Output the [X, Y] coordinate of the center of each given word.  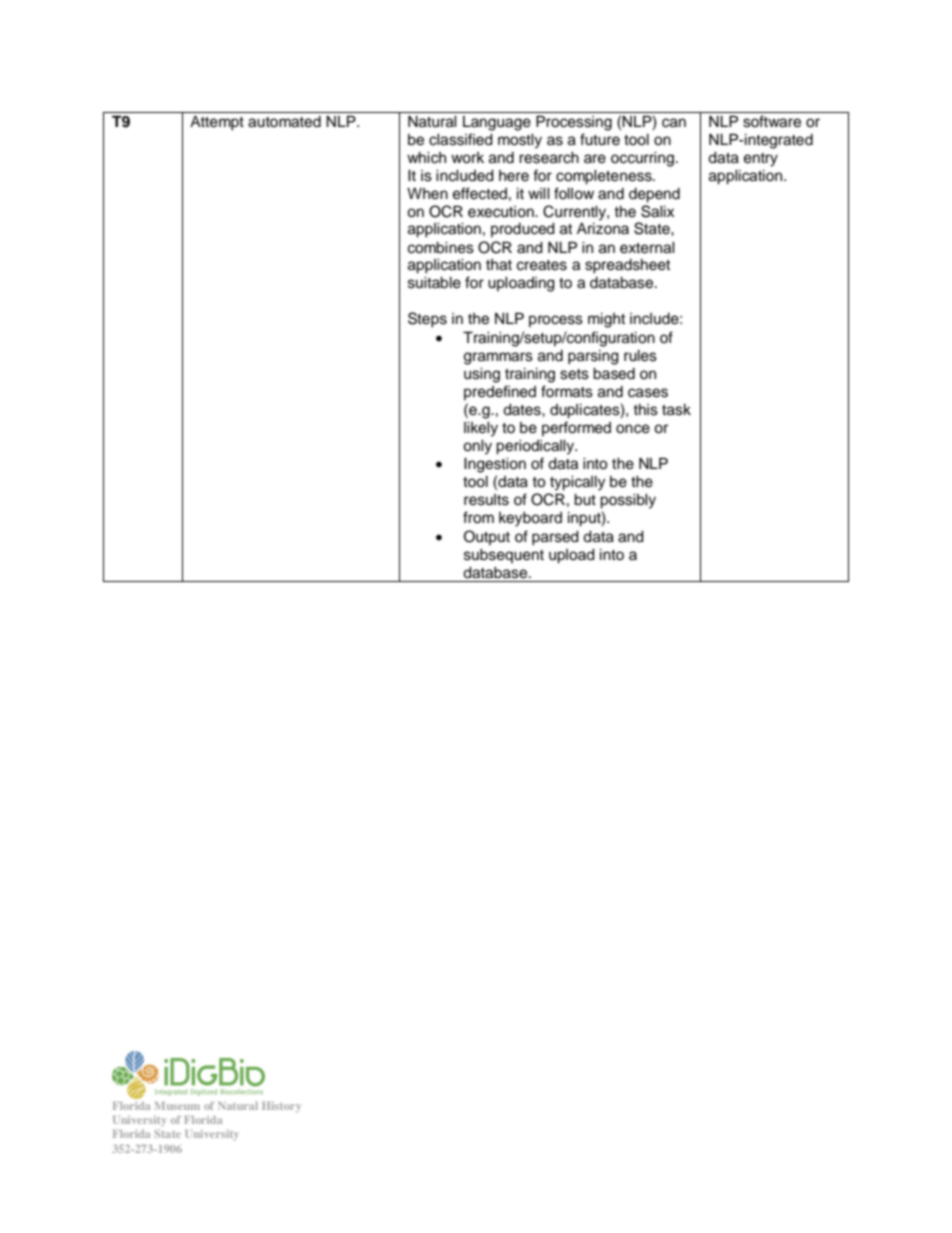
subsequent [504, 556]
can [674, 123]
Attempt [217, 123]
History [281, 1107]
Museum [177, 1106]
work [467, 158]
